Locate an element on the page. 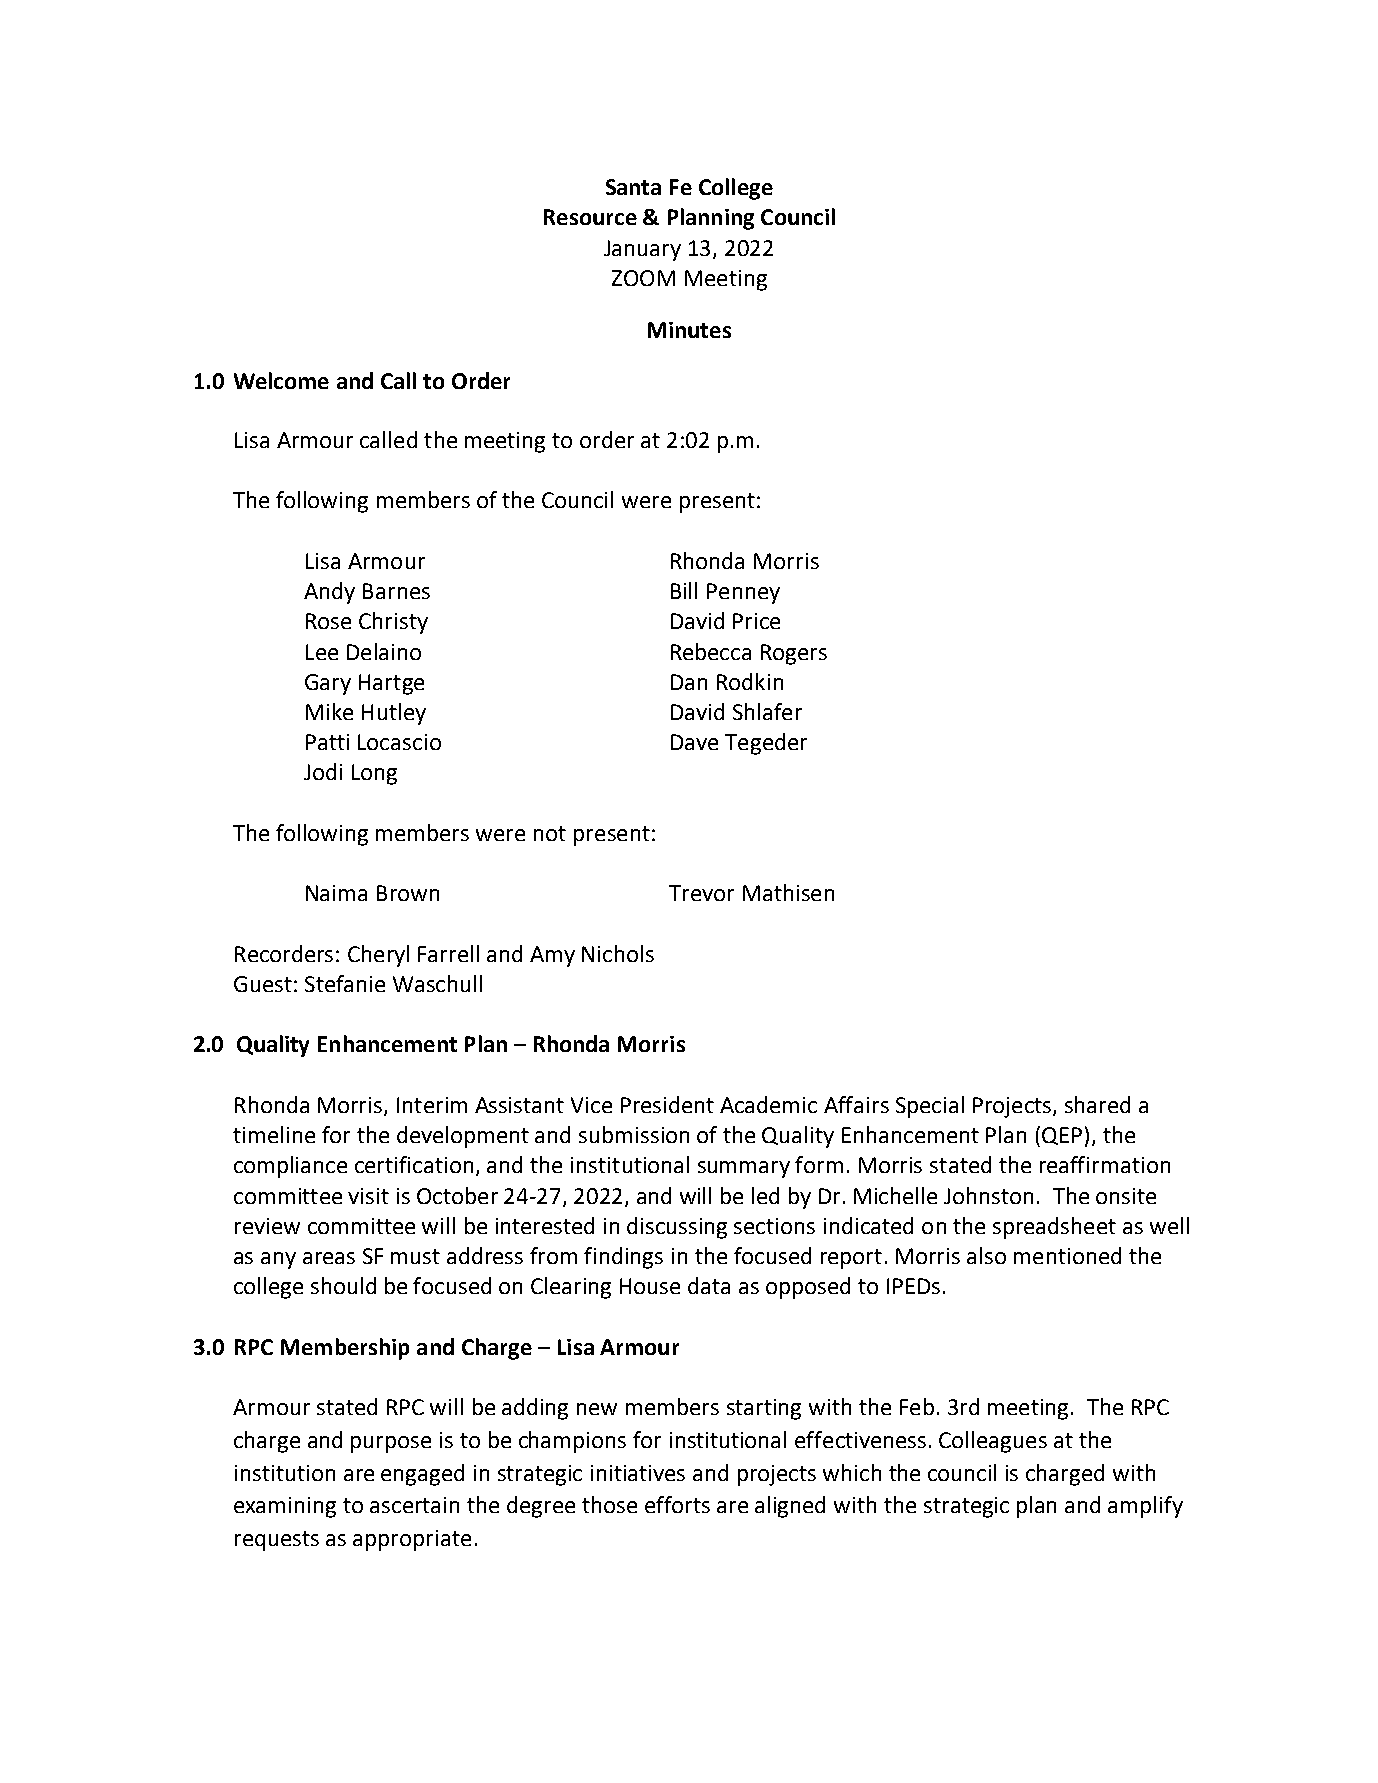 The width and height of the document is (1378, 1783). Brown is located at coordinates (408, 893).
